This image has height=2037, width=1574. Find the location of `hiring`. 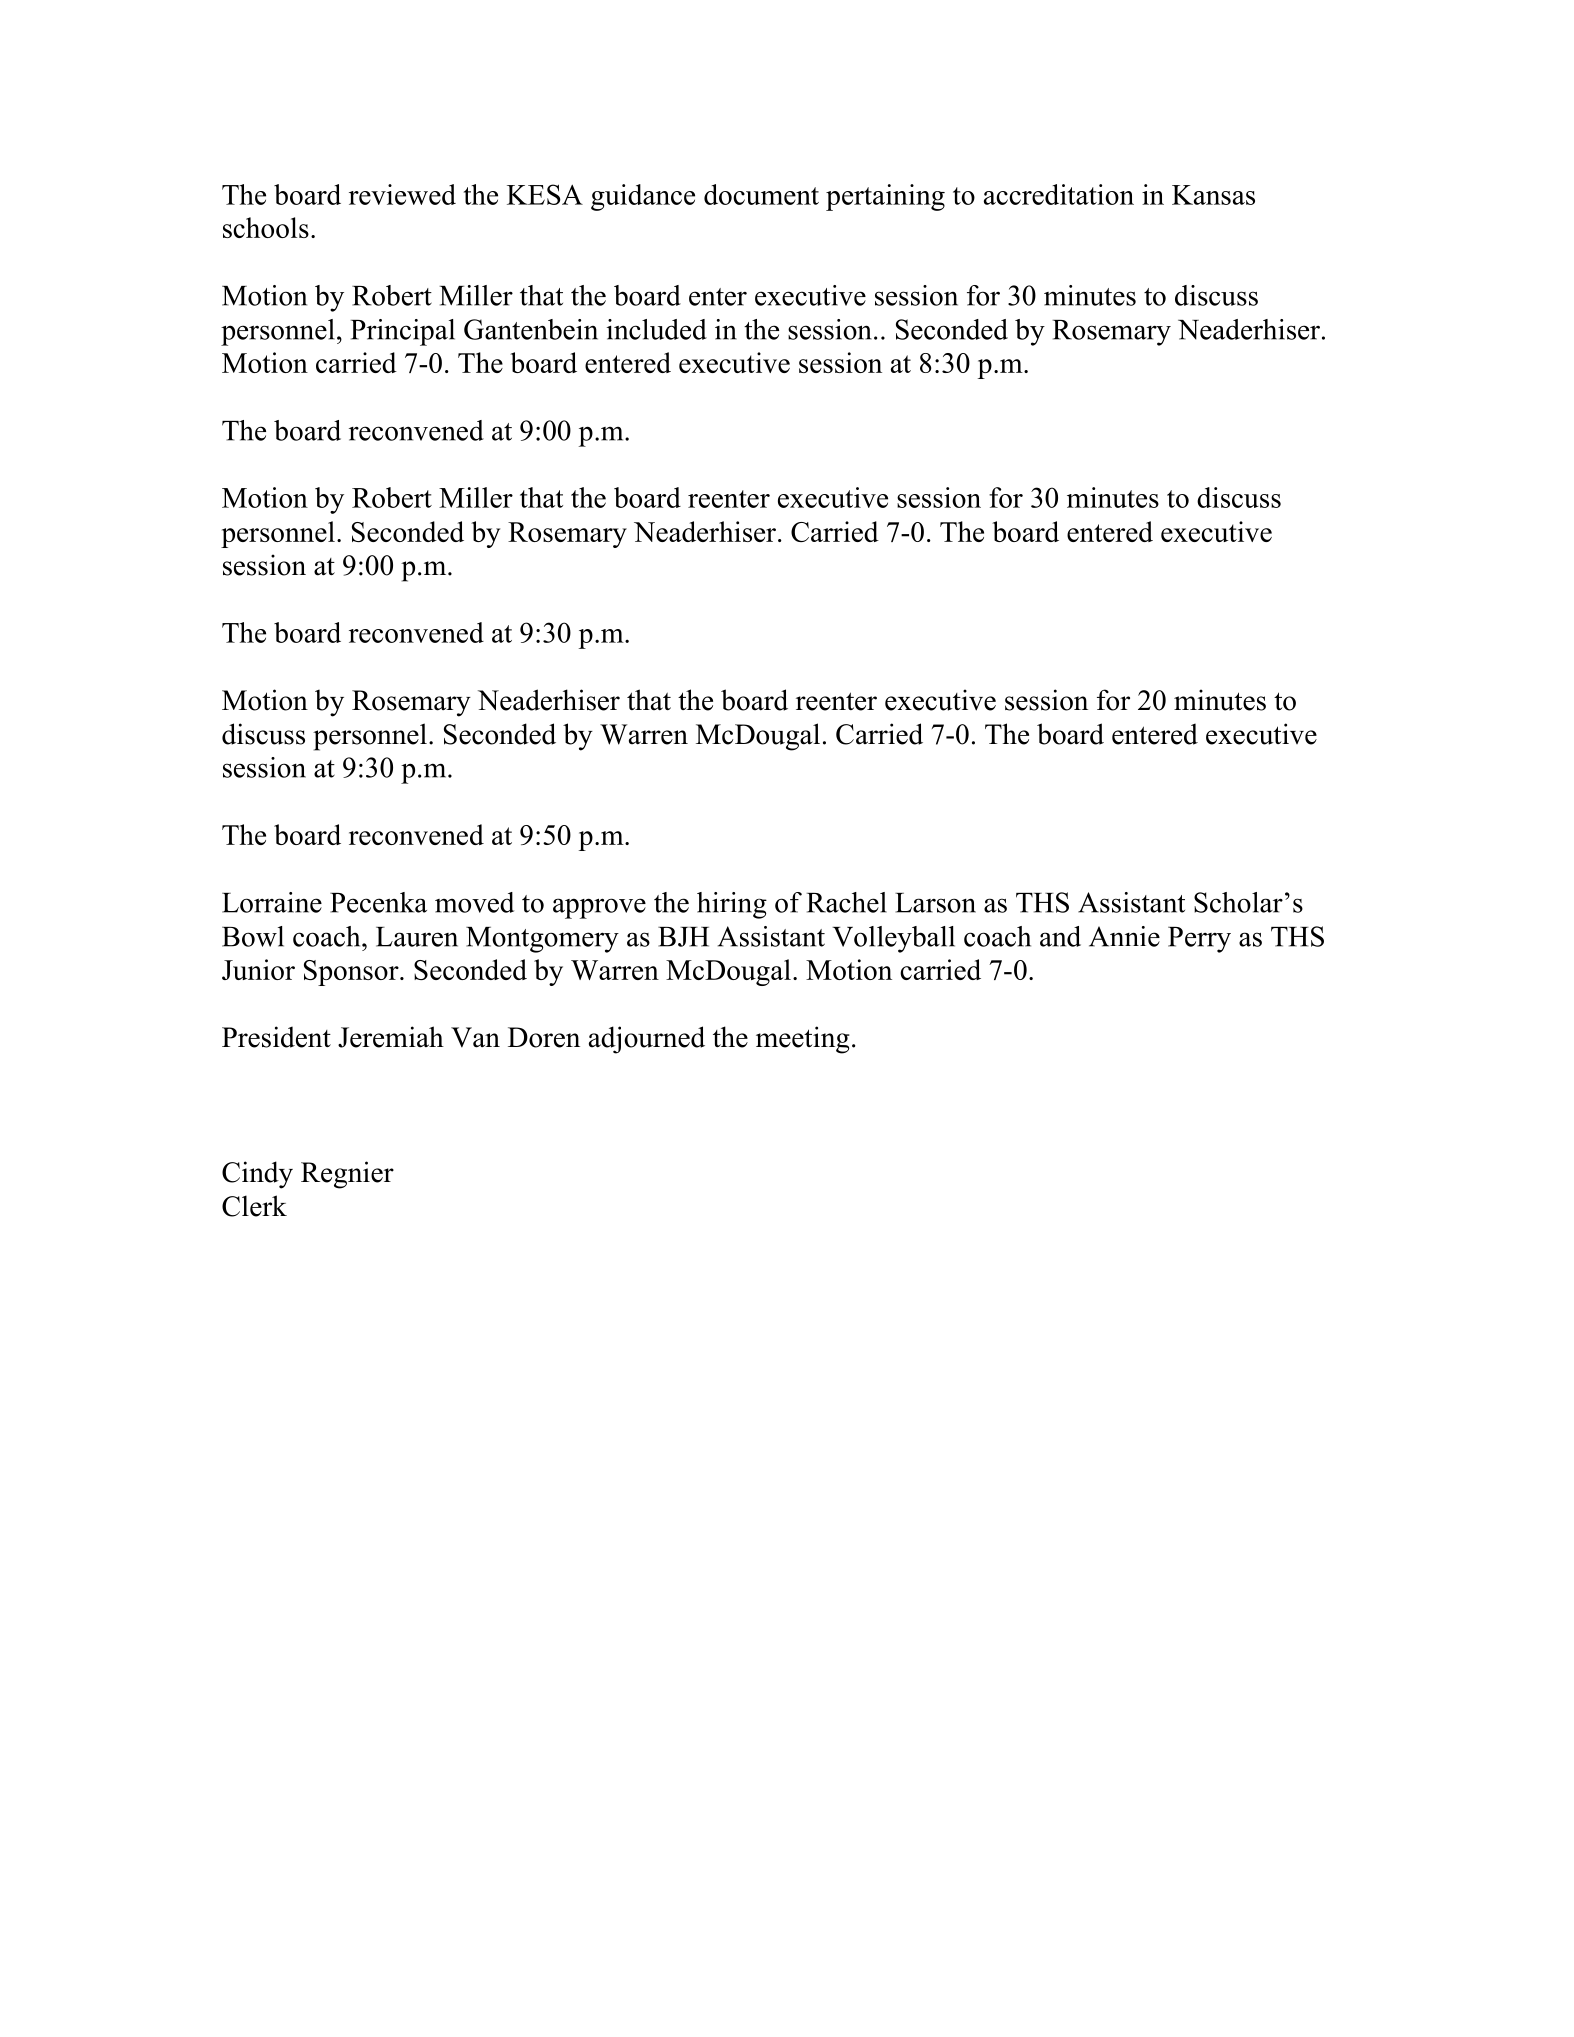

hiring is located at coordinates (732, 905).
